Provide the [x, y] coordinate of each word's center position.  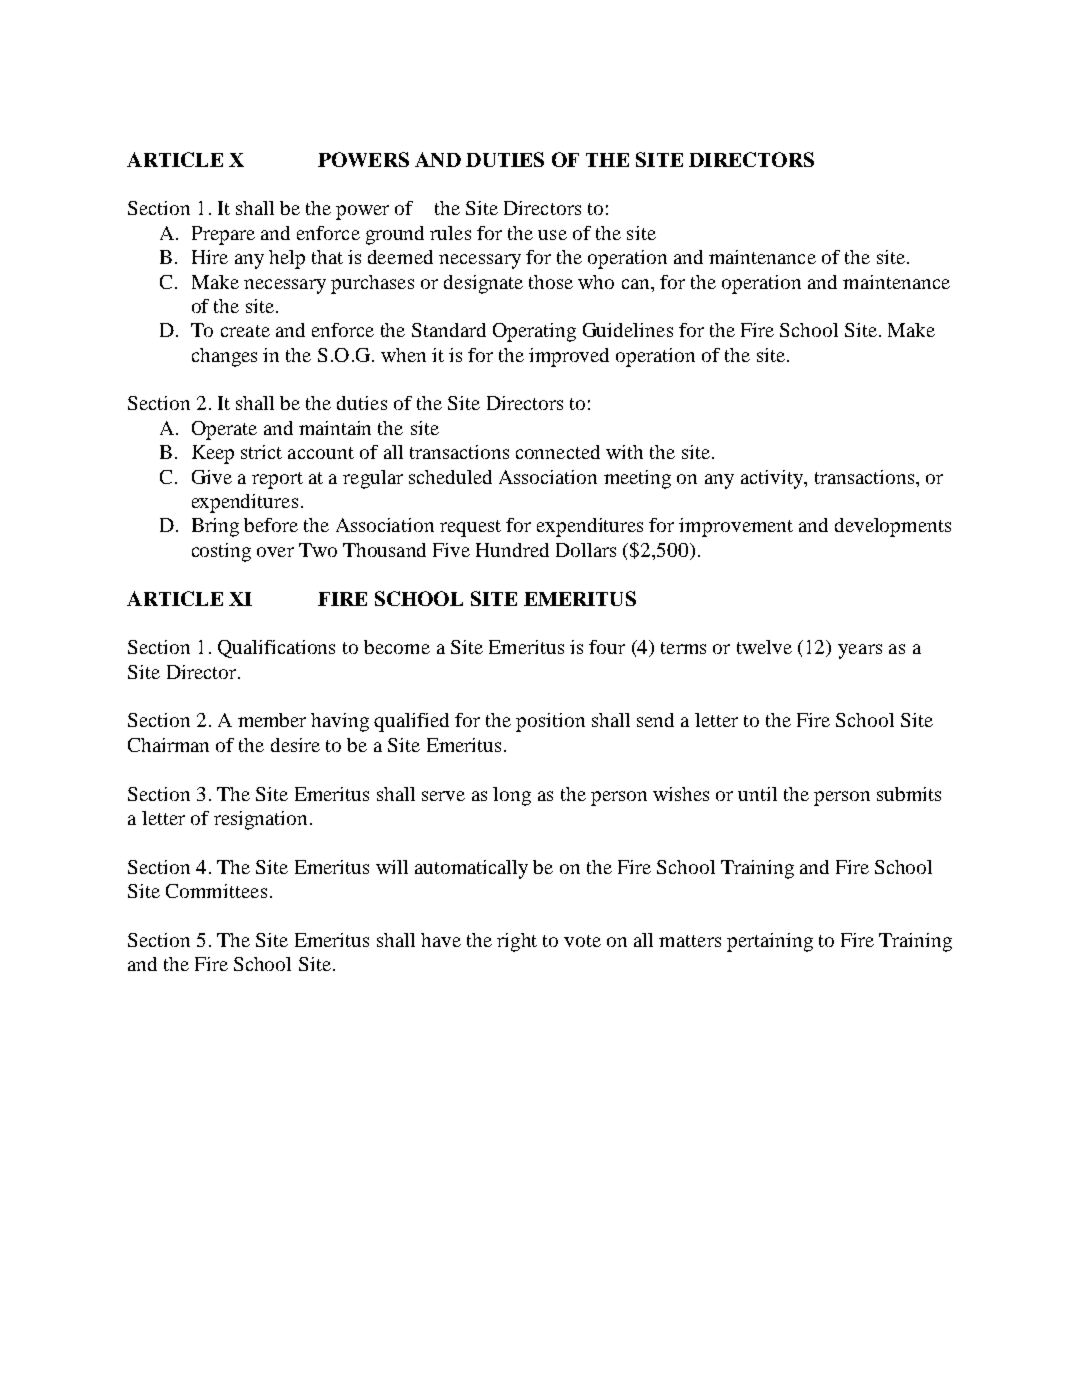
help [287, 259]
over [275, 552]
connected [558, 452]
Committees [216, 891]
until [757, 794]
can [637, 284]
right [517, 942]
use [552, 235]
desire [295, 745]
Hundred [512, 550]
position [550, 722]
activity [773, 479]
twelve [764, 647]
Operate [224, 430]
